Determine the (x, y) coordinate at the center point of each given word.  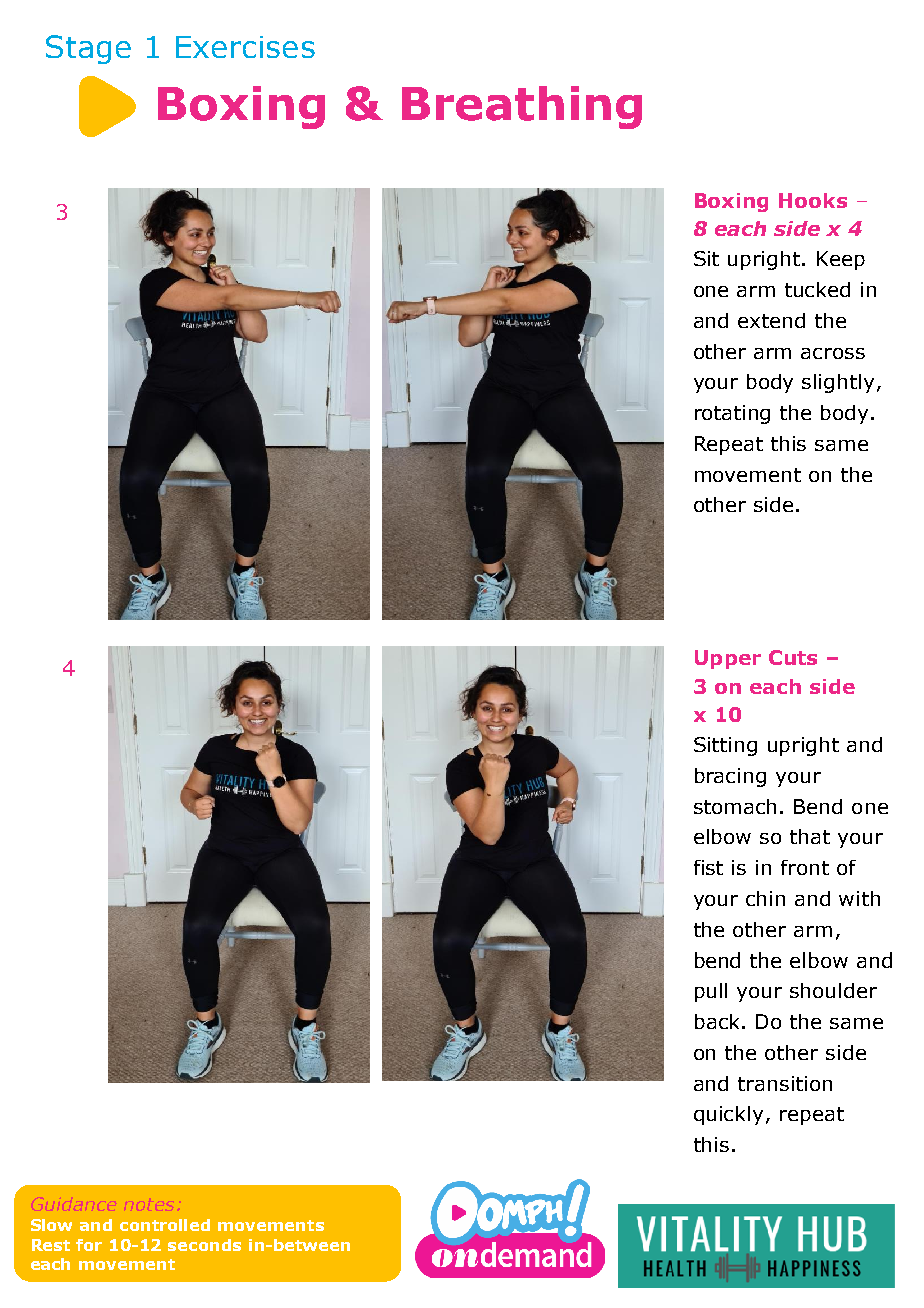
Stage (88, 49)
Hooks (813, 200)
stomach (735, 806)
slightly (838, 383)
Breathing (522, 107)
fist (708, 867)
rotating (732, 414)
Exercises (245, 47)
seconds (204, 1245)
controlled (165, 1225)
